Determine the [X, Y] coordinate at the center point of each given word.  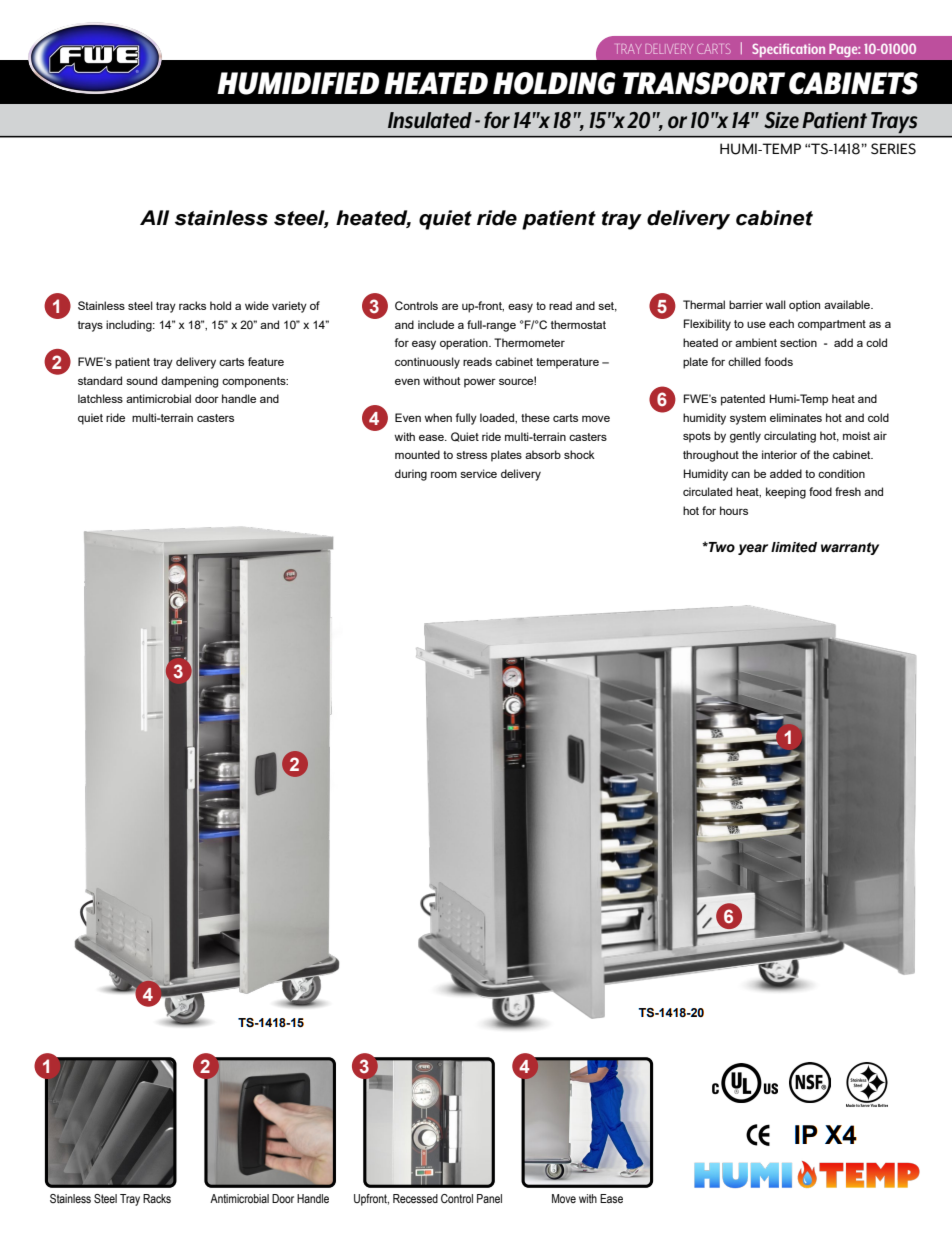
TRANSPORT [704, 83]
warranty [850, 548]
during [411, 475]
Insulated [430, 120]
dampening [189, 382]
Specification [788, 50]
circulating [790, 437]
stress [471, 455]
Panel [489, 1198]
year [753, 549]
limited [794, 547]
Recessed [415, 1198]
